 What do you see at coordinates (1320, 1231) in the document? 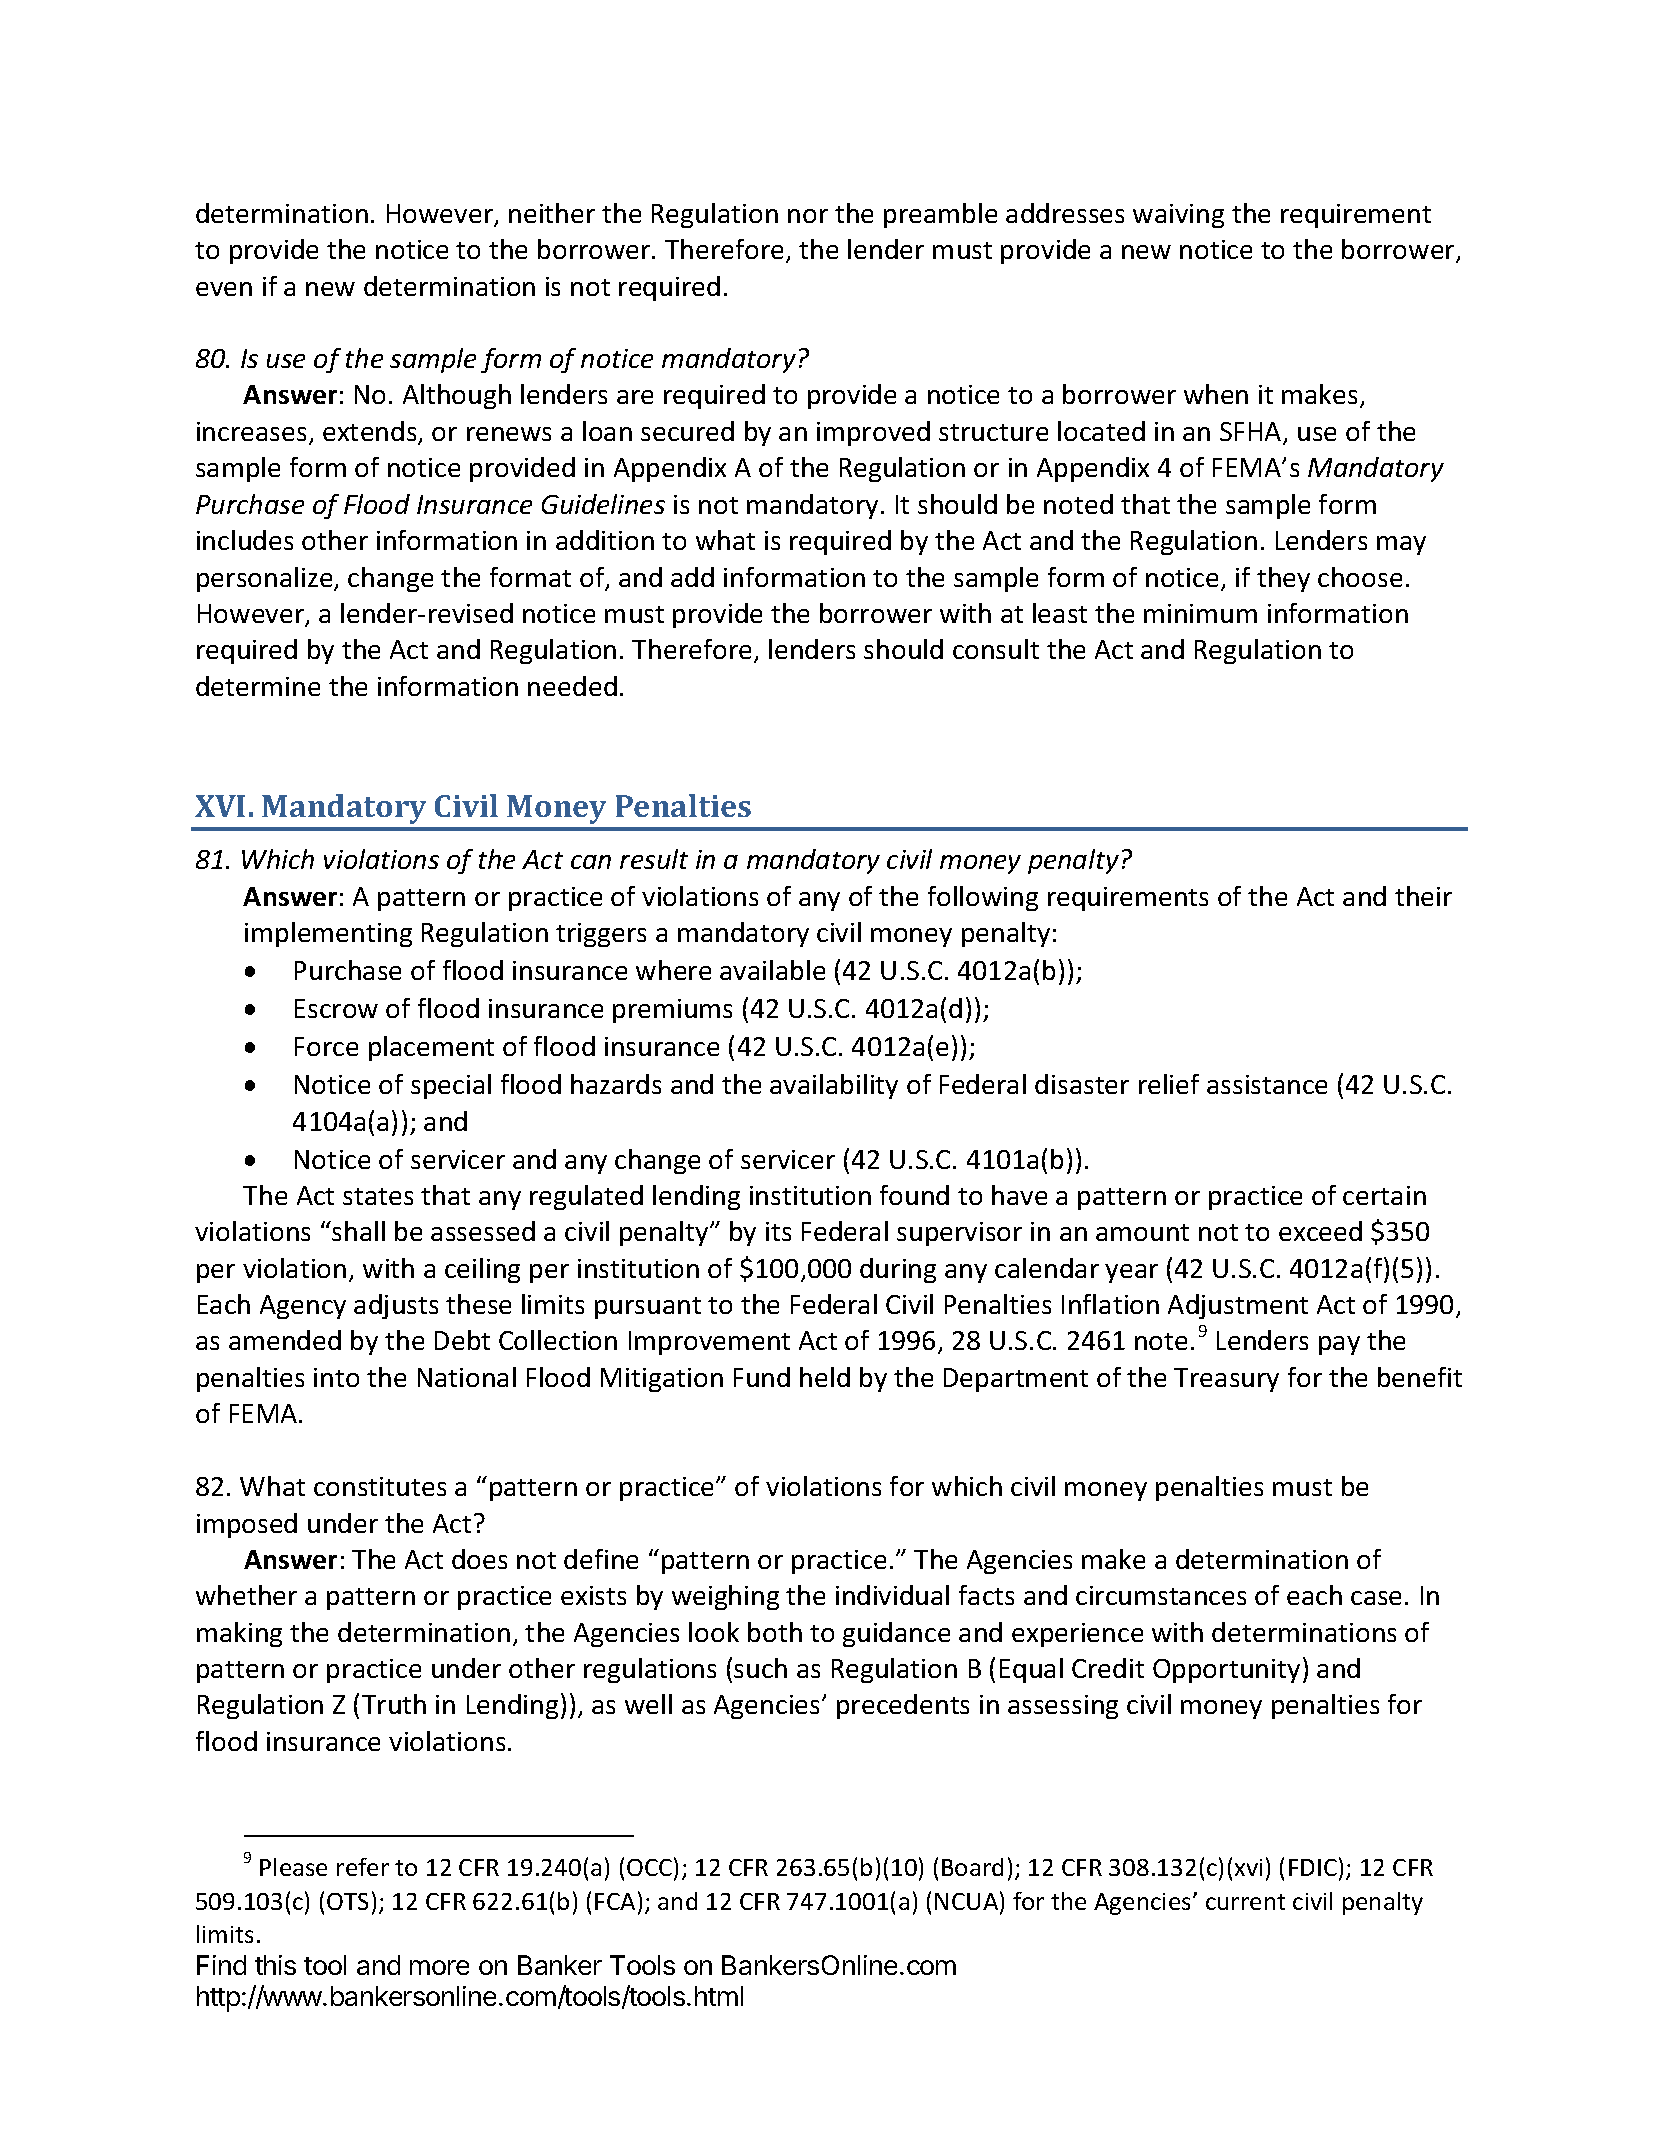
I see `exceed` at bounding box center [1320, 1231].
